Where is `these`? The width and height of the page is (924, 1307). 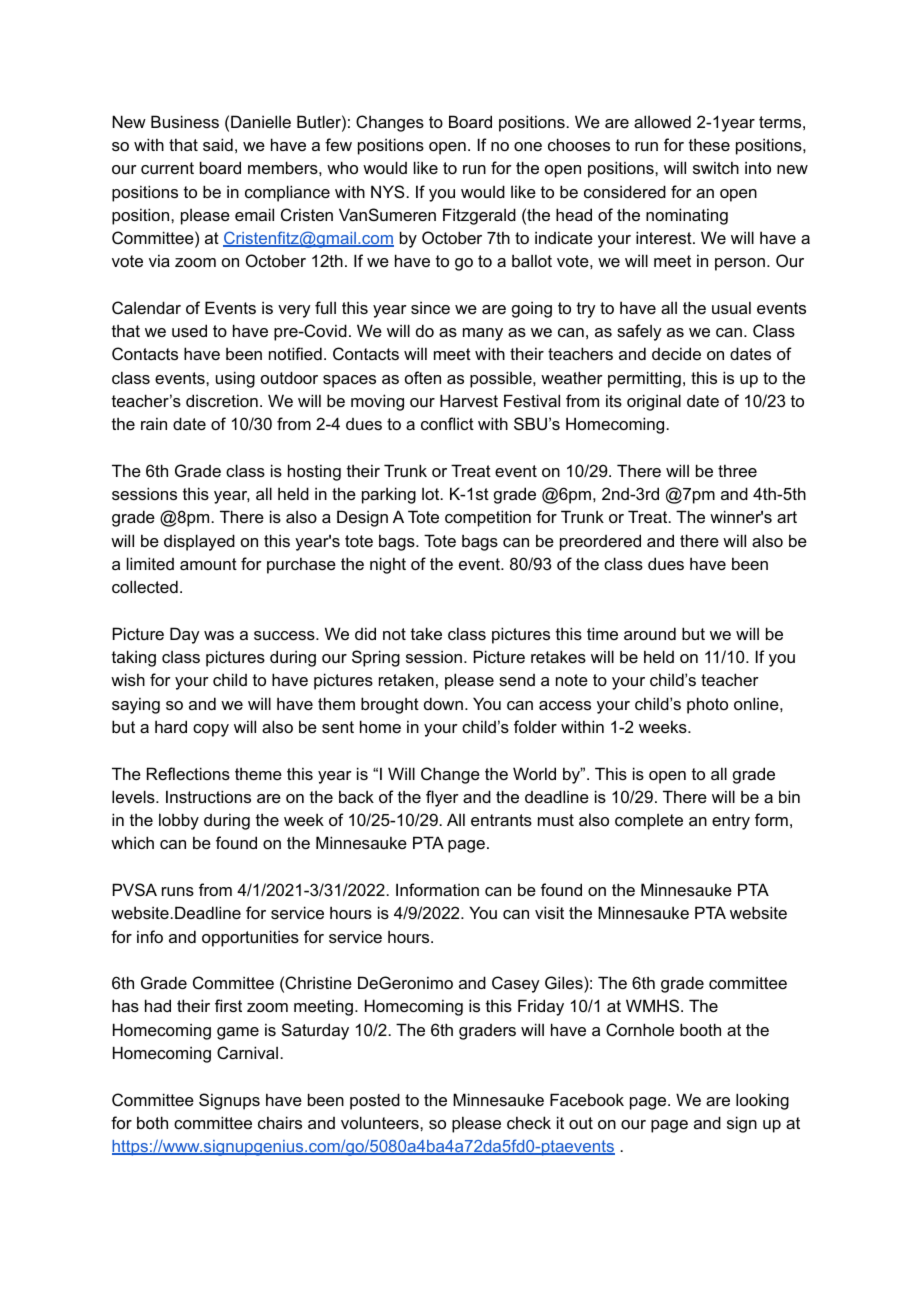
these is located at coordinates (709, 144).
